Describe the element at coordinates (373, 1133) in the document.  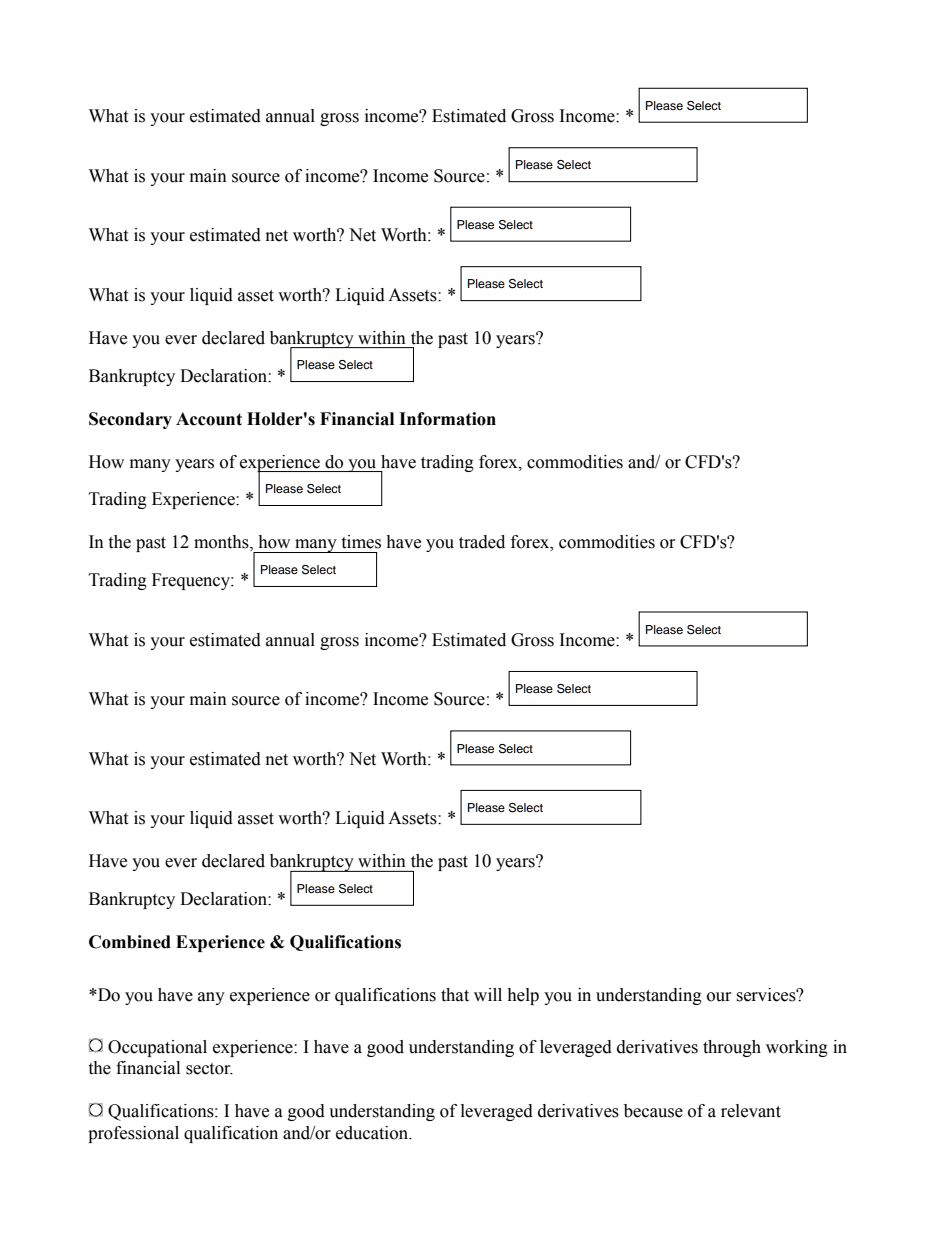
I see `education` at that location.
